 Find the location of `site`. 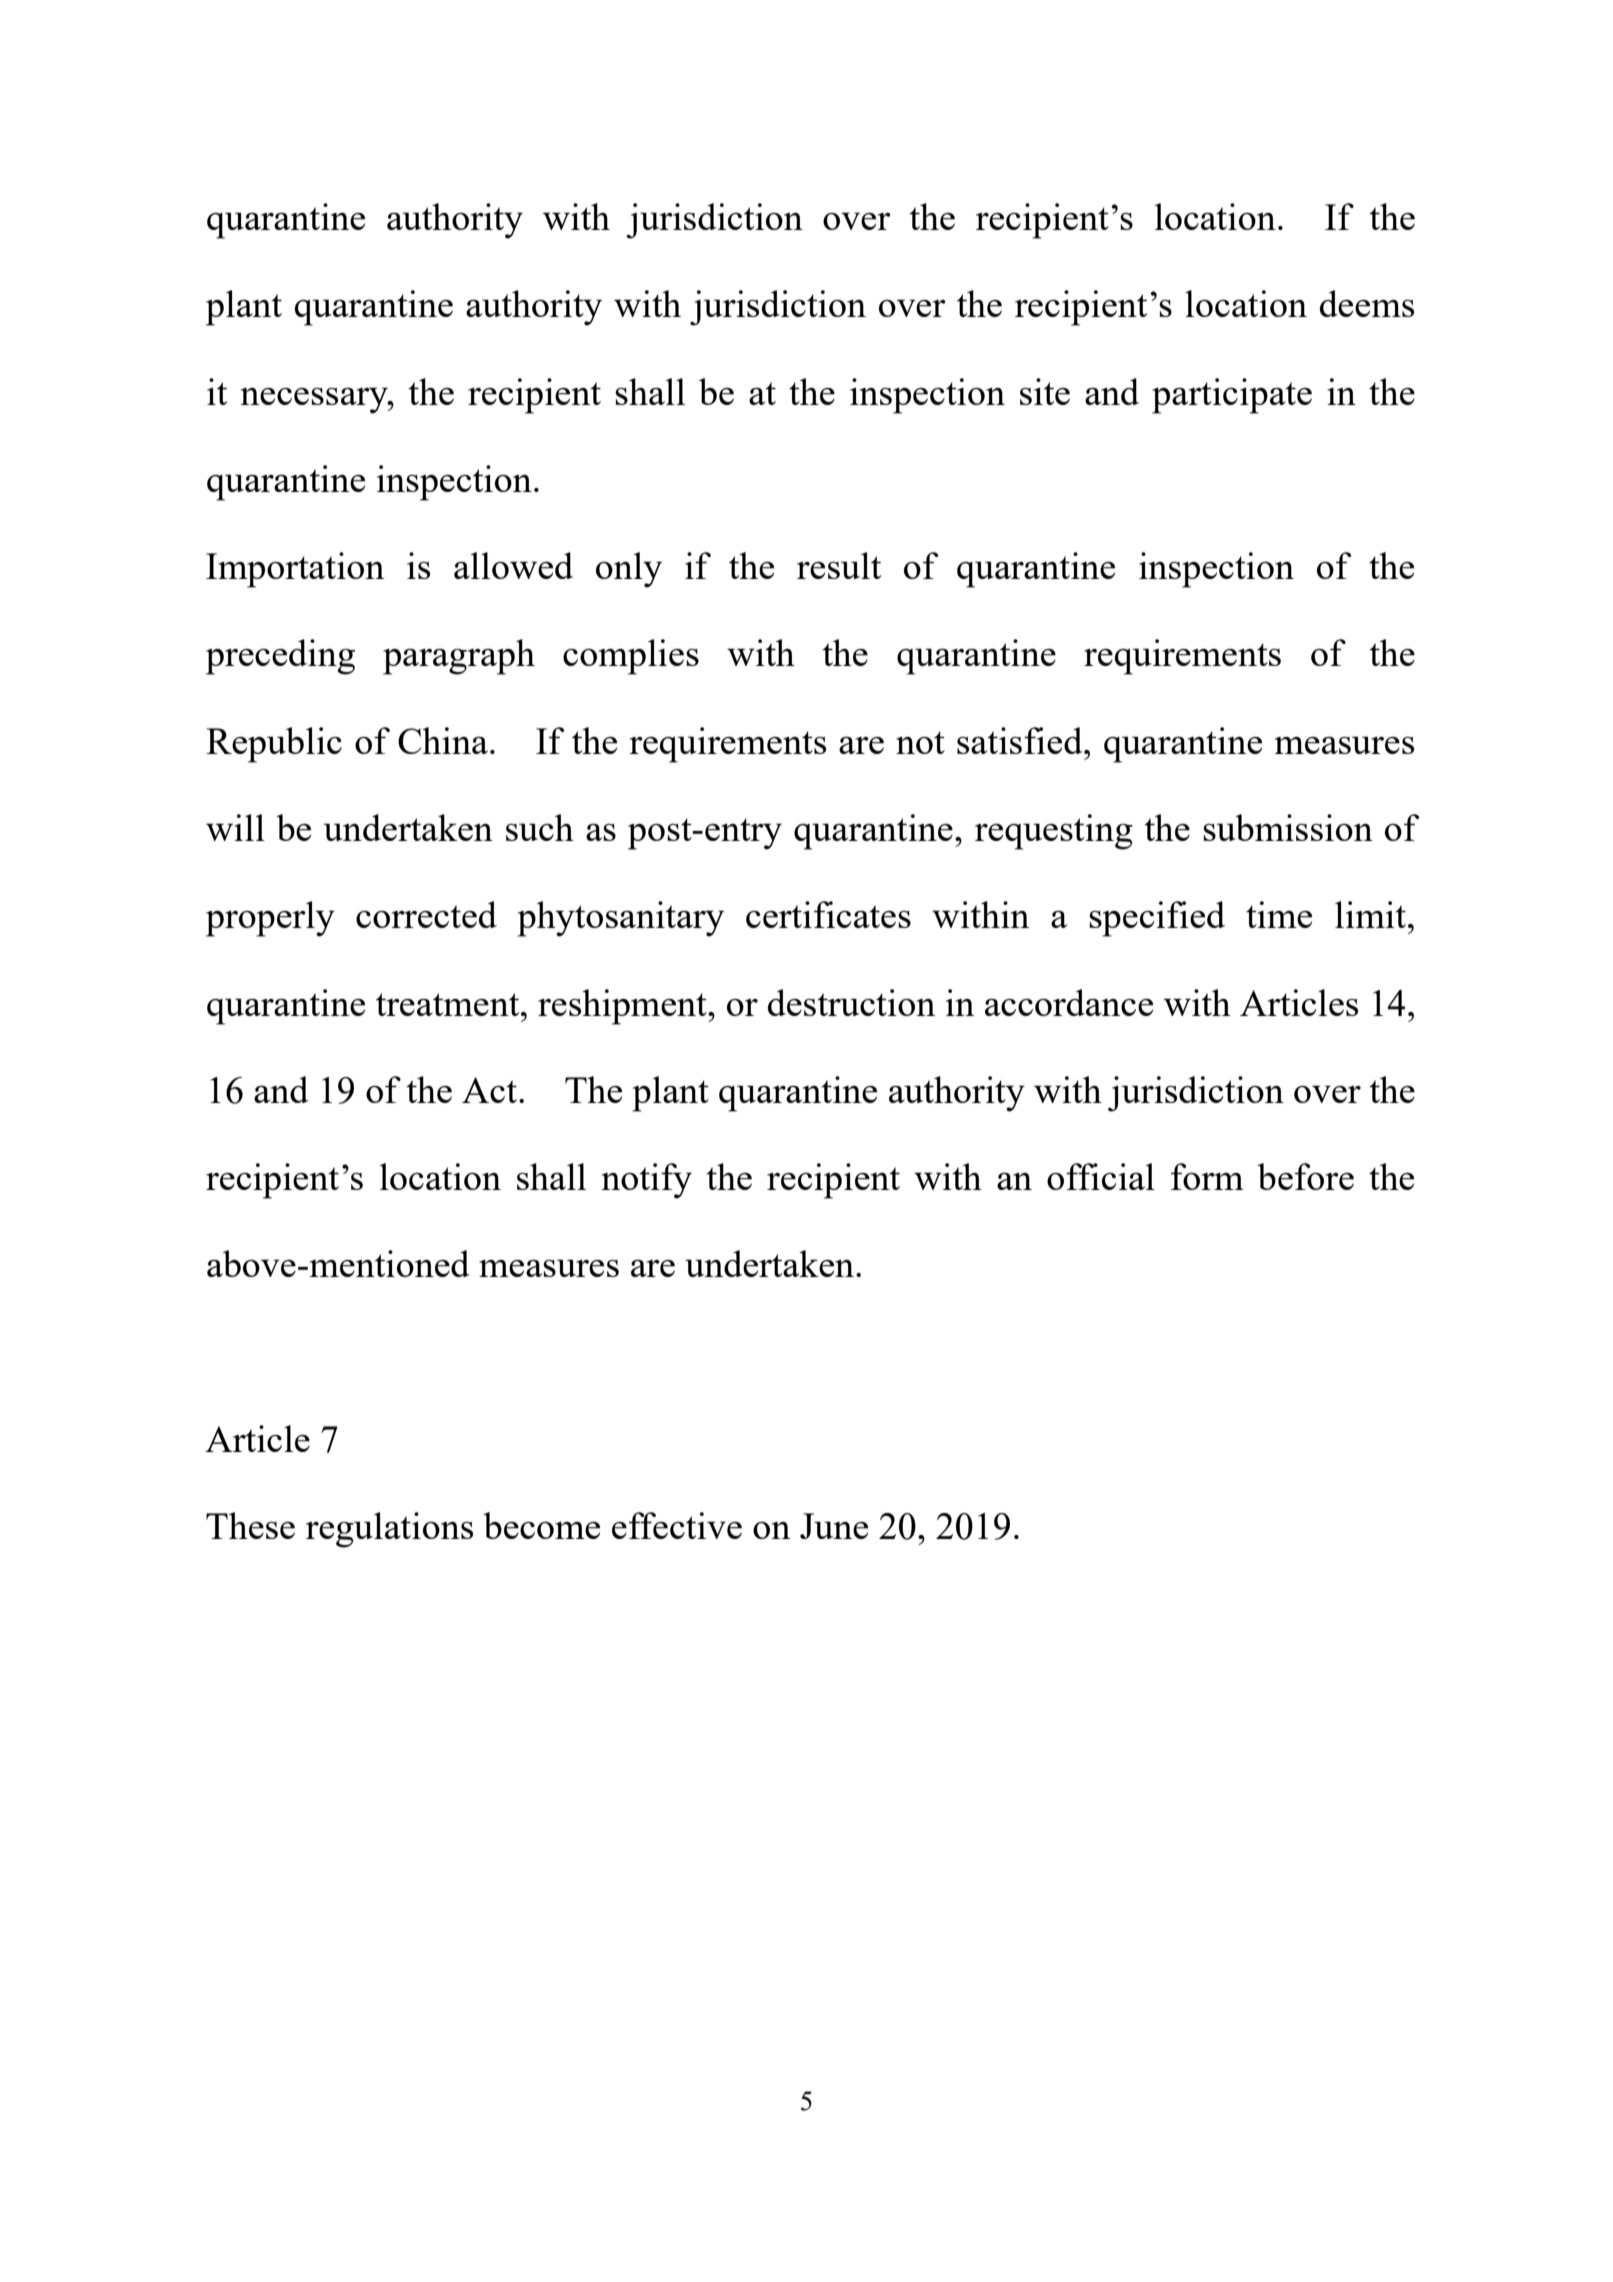

site is located at coordinates (1045, 391).
